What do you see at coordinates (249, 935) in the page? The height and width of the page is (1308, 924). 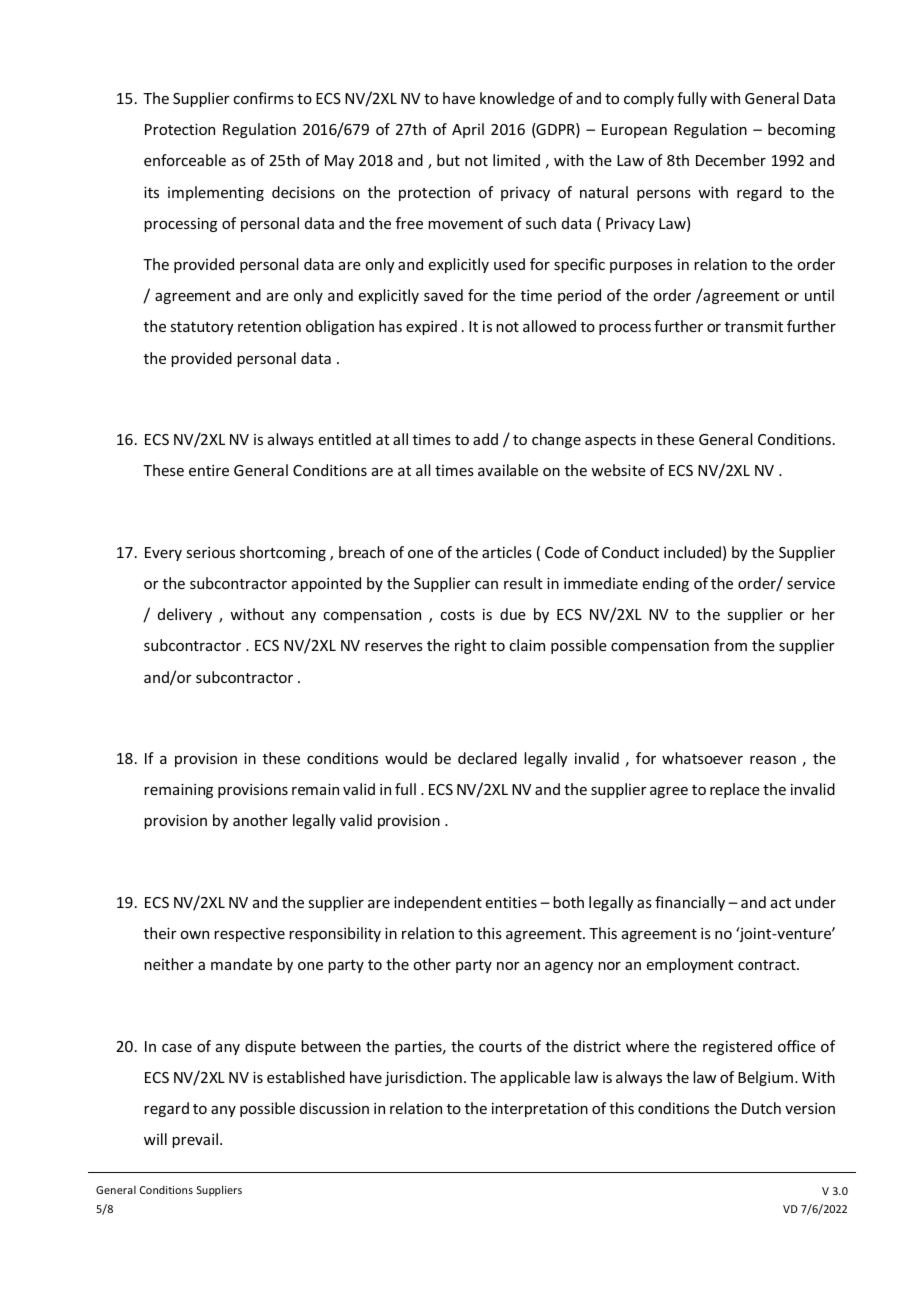 I see `respective` at bounding box center [249, 935].
